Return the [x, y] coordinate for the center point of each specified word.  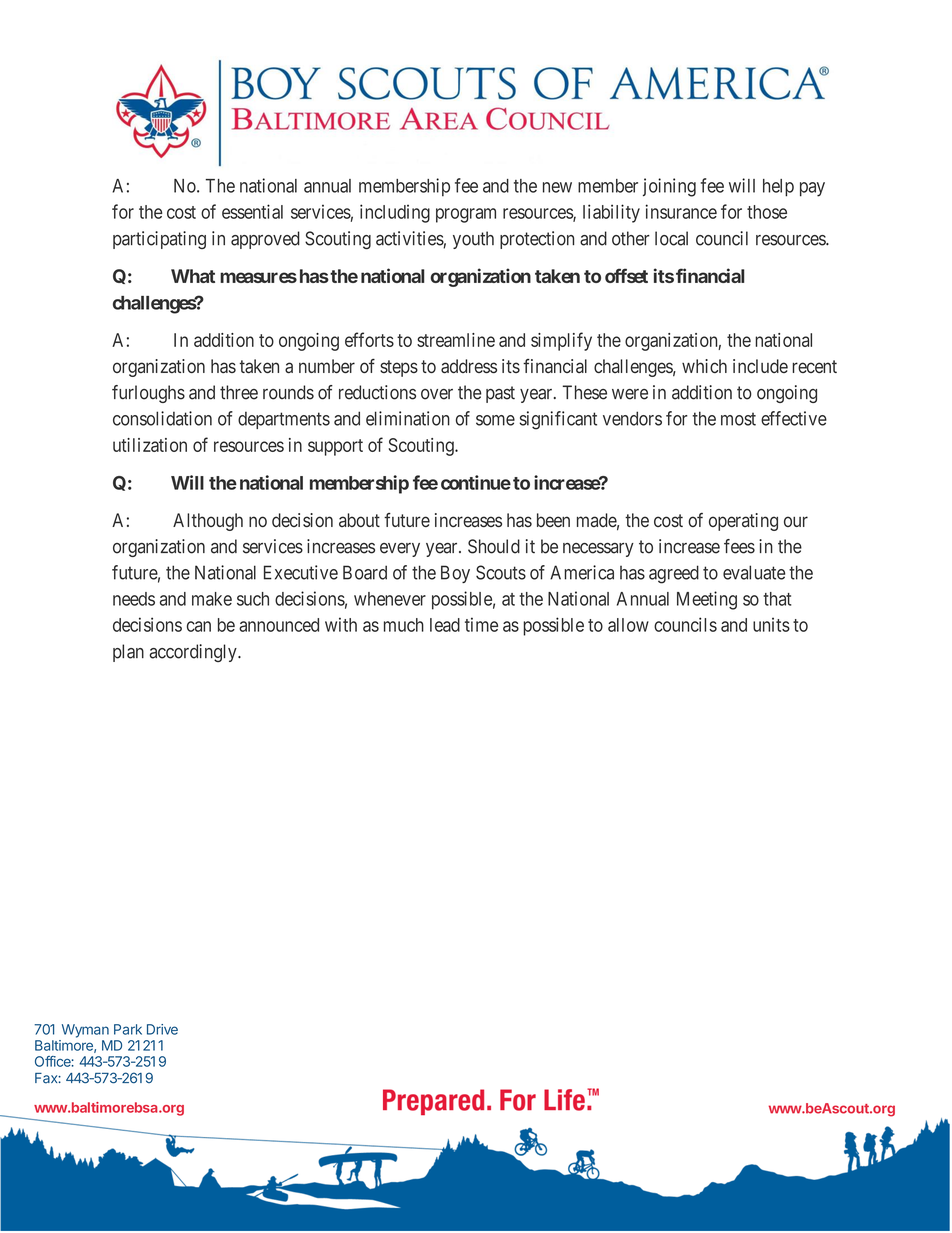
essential [252, 211]
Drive [162, 1029]
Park [128, 1029]
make [212, 599]
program [466, 215]
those [767, 212]
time [481, 624]
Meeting [707, 600]
